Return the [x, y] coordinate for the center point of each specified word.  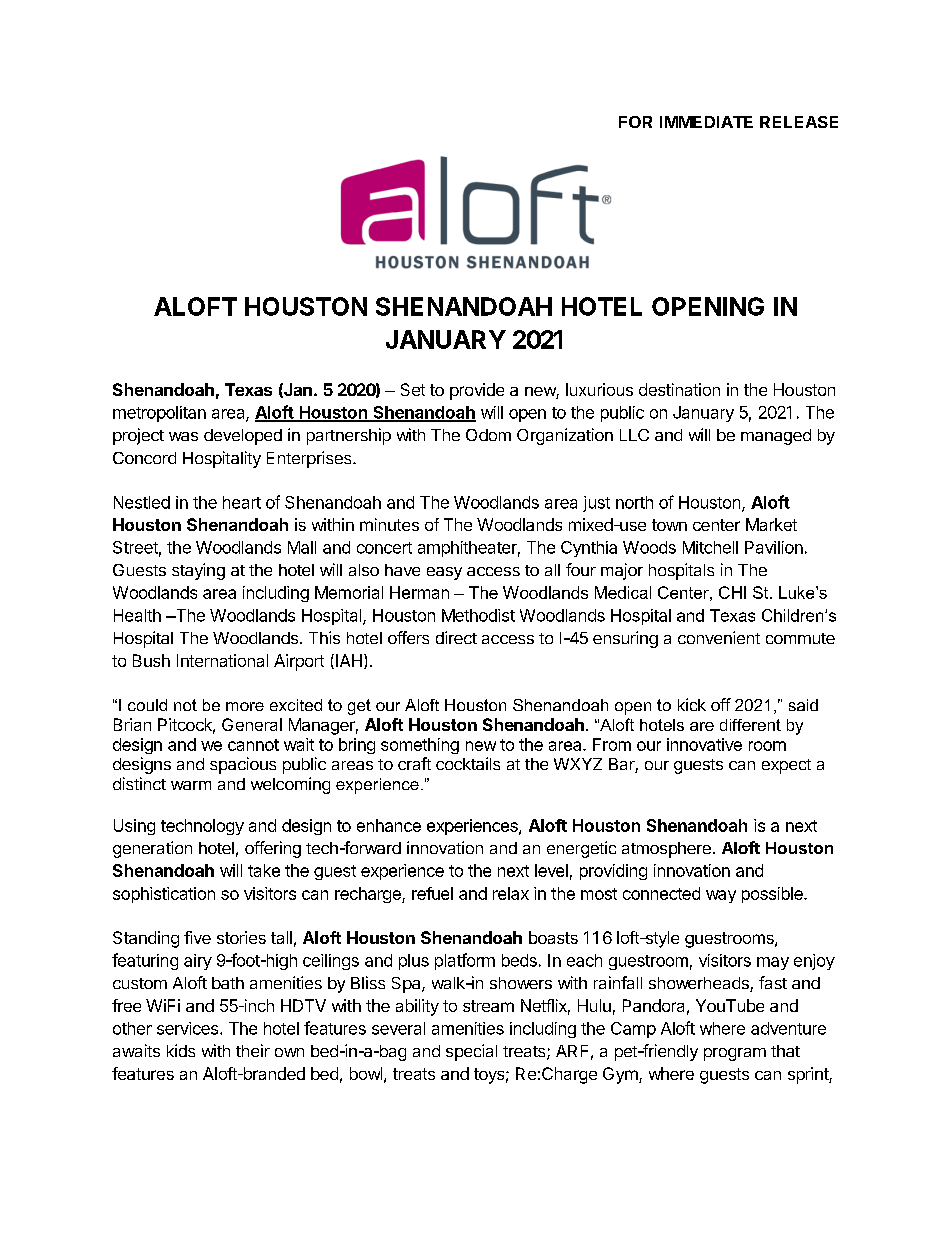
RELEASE [799, 122]
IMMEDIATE [706, 122]
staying [198, 571]
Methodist [478, 615]
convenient [719, 637]
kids [181, 1050]
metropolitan [159, 414]
